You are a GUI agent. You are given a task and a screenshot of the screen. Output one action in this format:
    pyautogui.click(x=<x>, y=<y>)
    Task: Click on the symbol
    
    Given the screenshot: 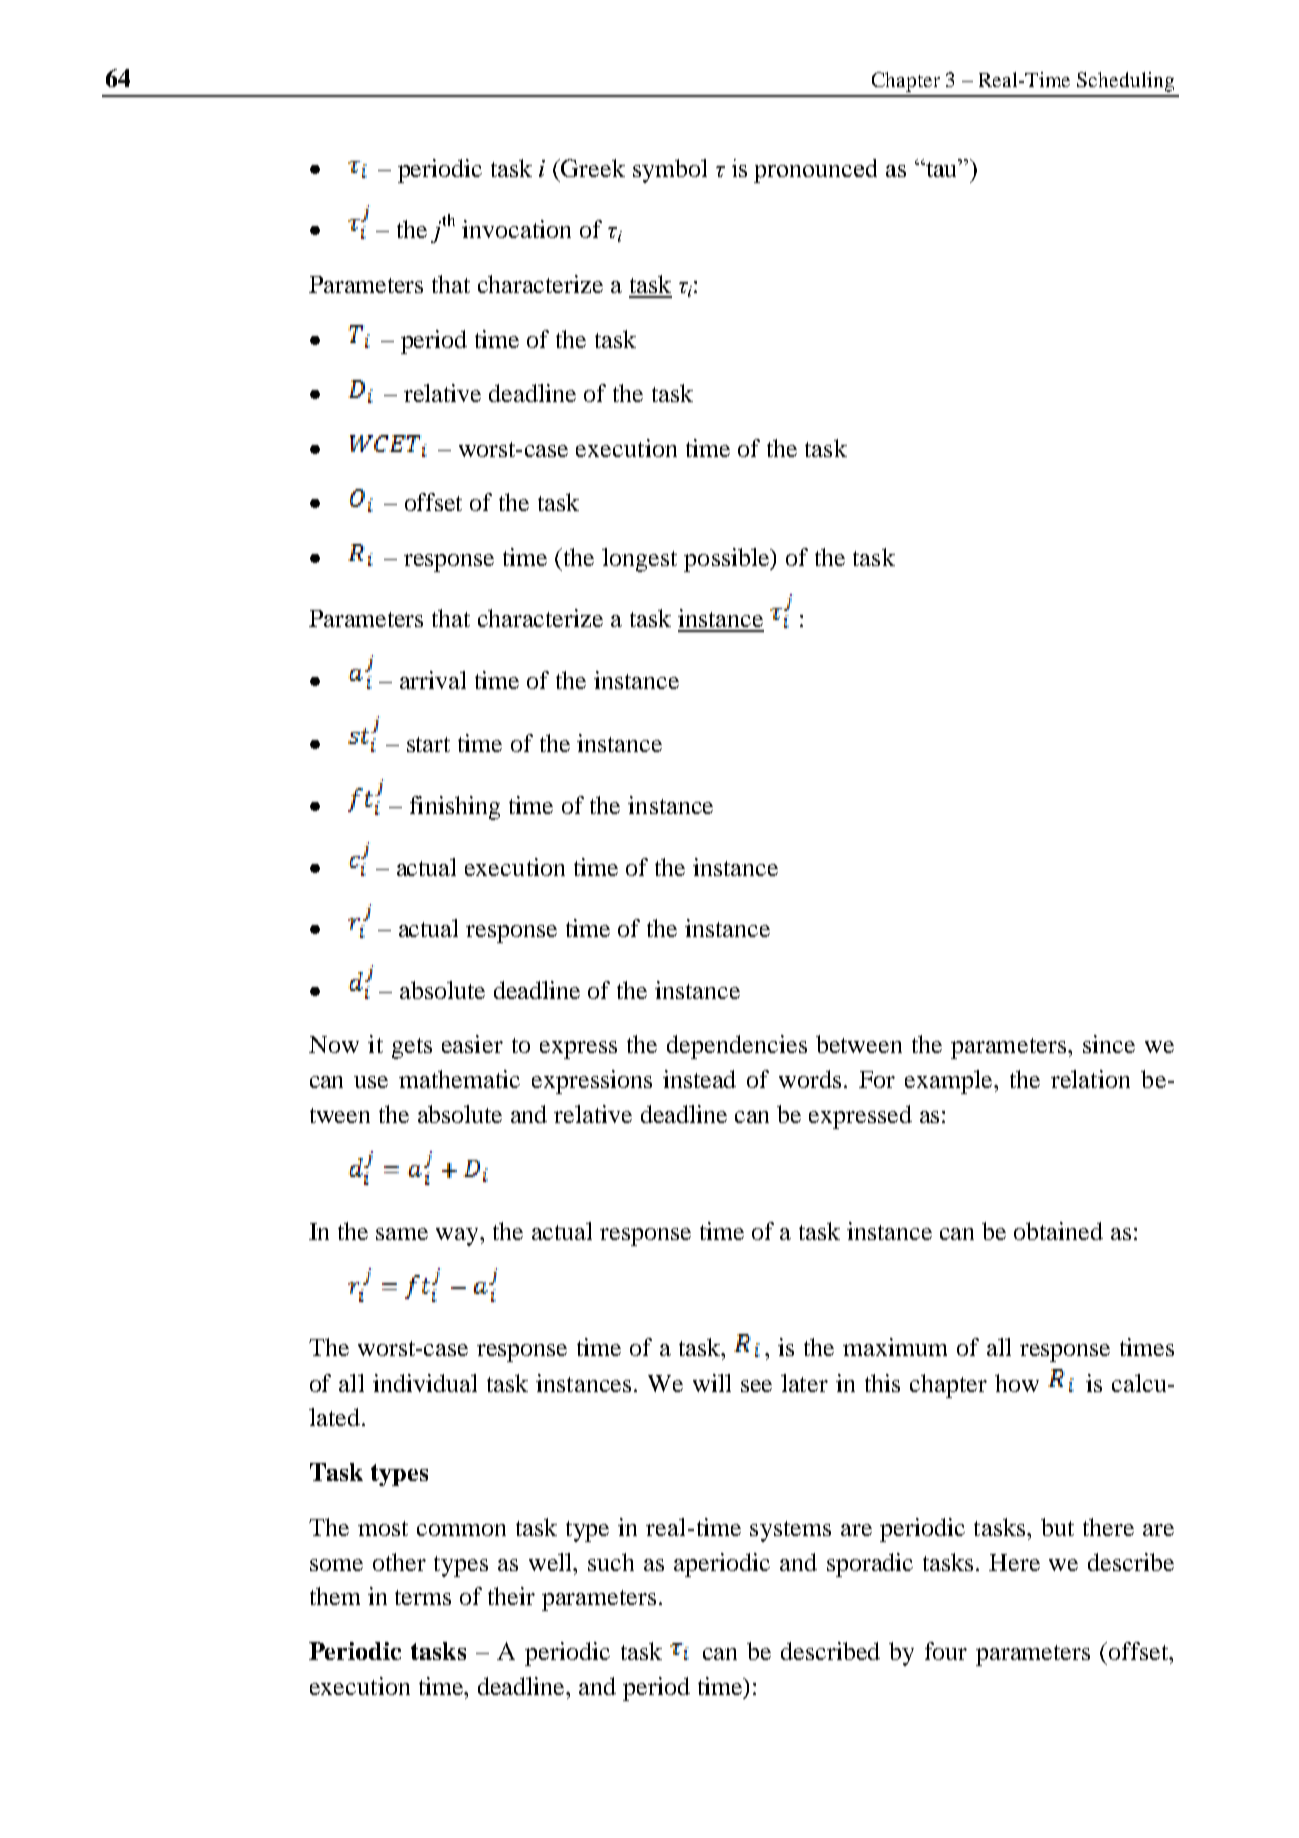 What is the action you would take?
    pyautogui.click(x=670, y=171)
